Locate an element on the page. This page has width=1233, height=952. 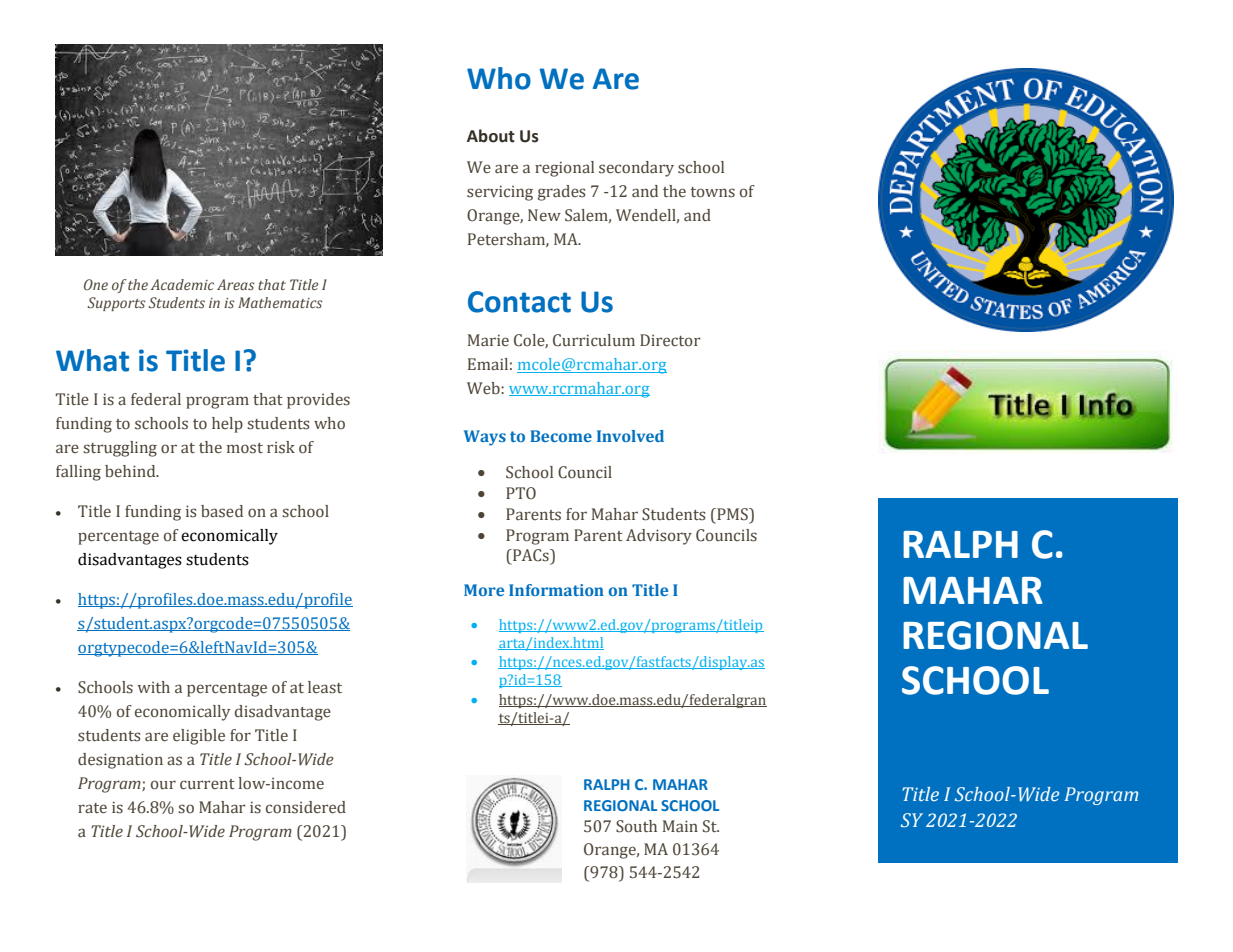
Academic is located at coordinates (182, 284).
